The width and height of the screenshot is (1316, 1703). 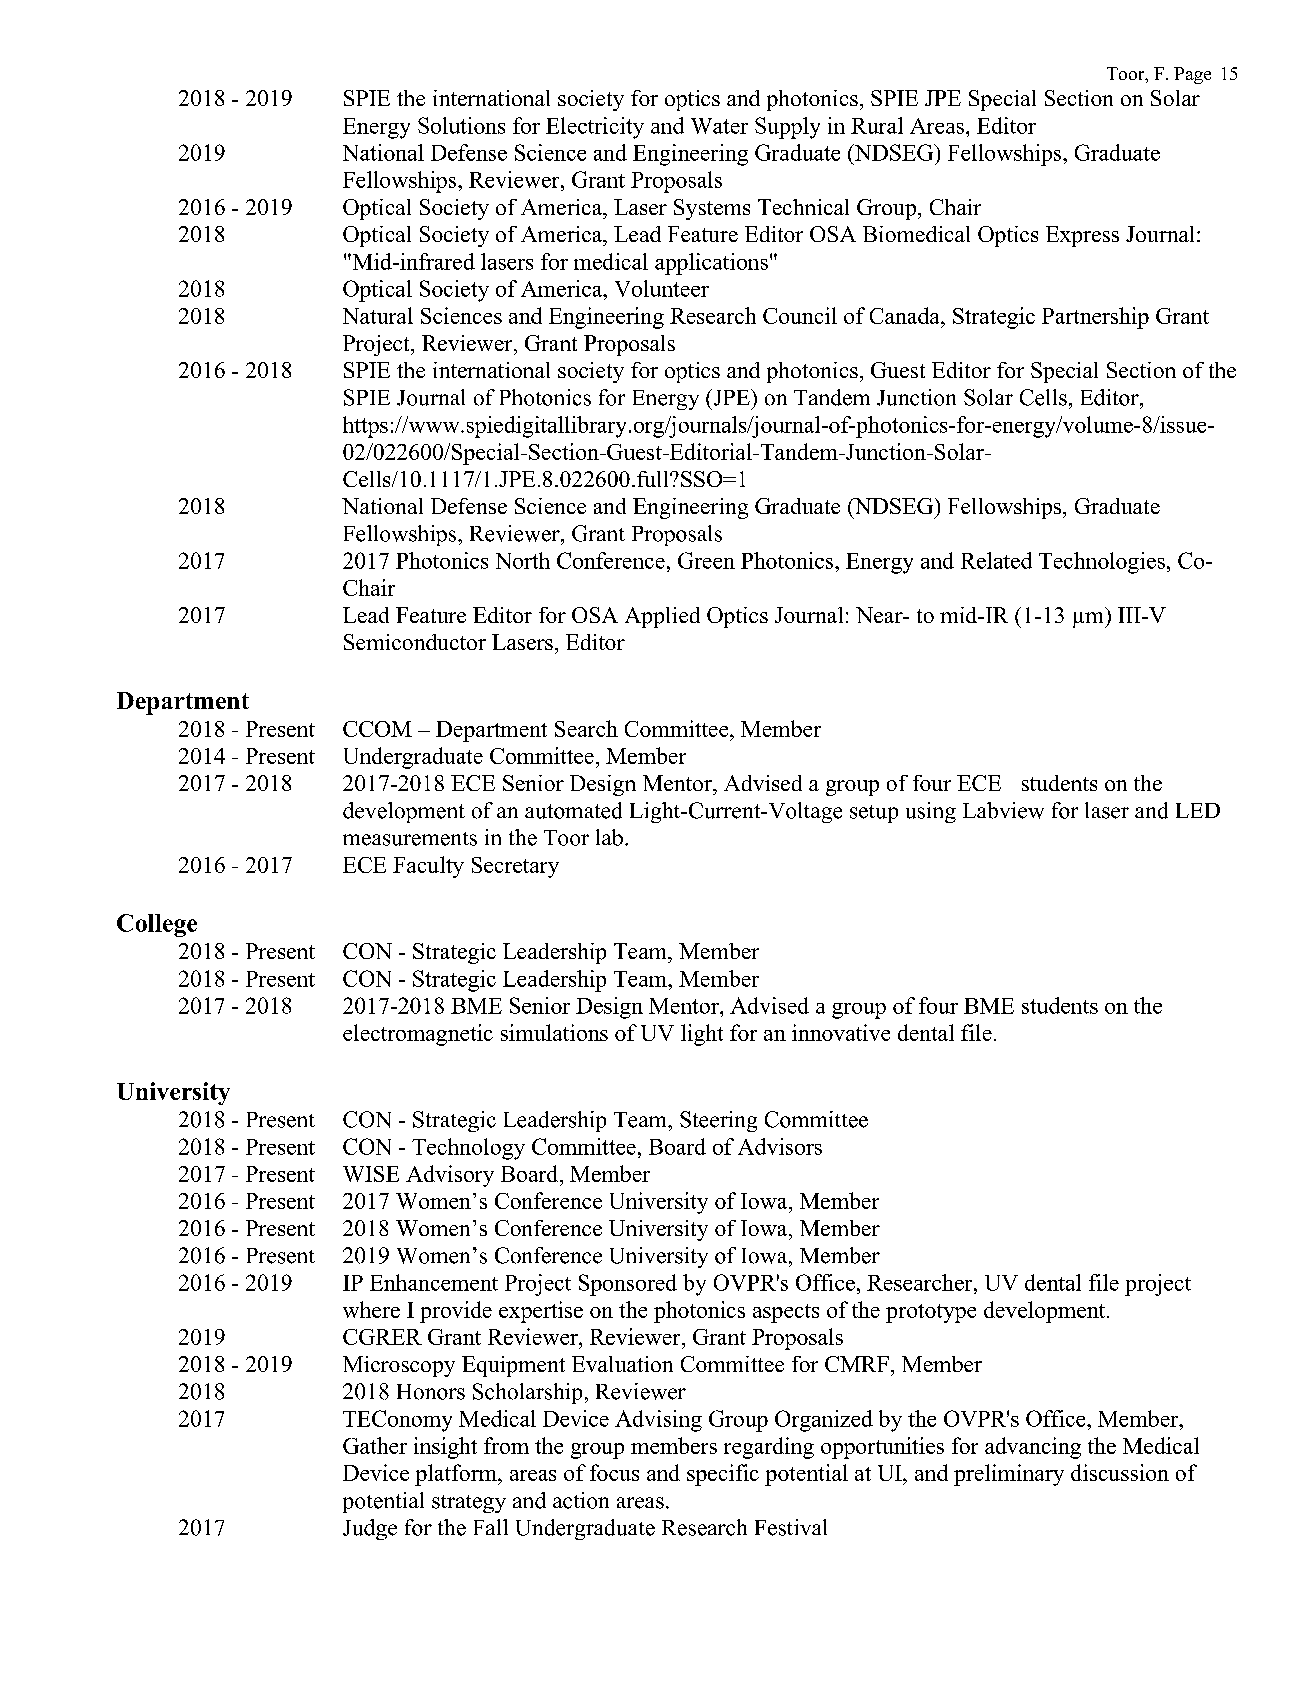 I want to click on WISE, so click(x=371, y=1174).
